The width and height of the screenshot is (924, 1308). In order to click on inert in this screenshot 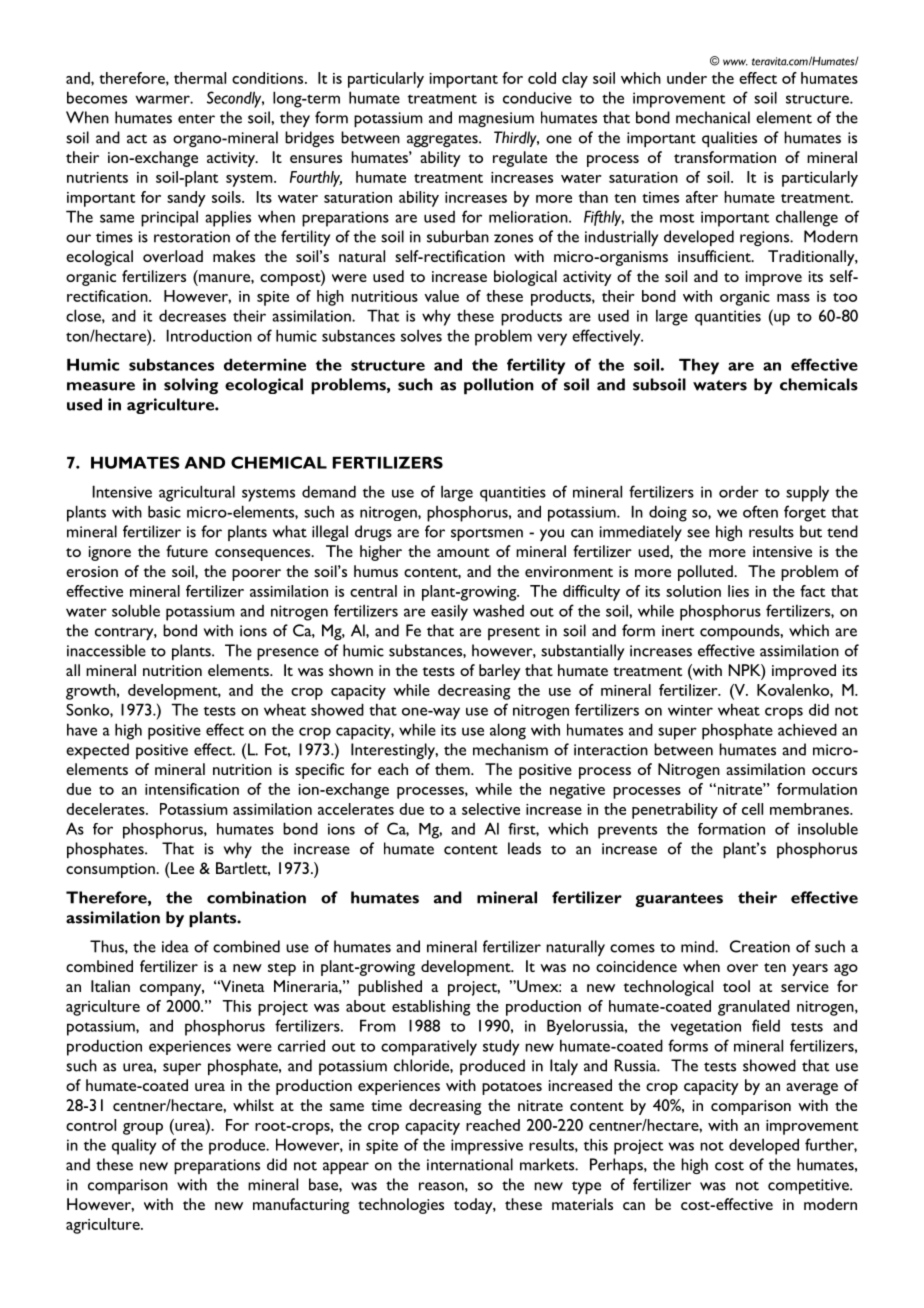, I will do `click(678, 631)`.
